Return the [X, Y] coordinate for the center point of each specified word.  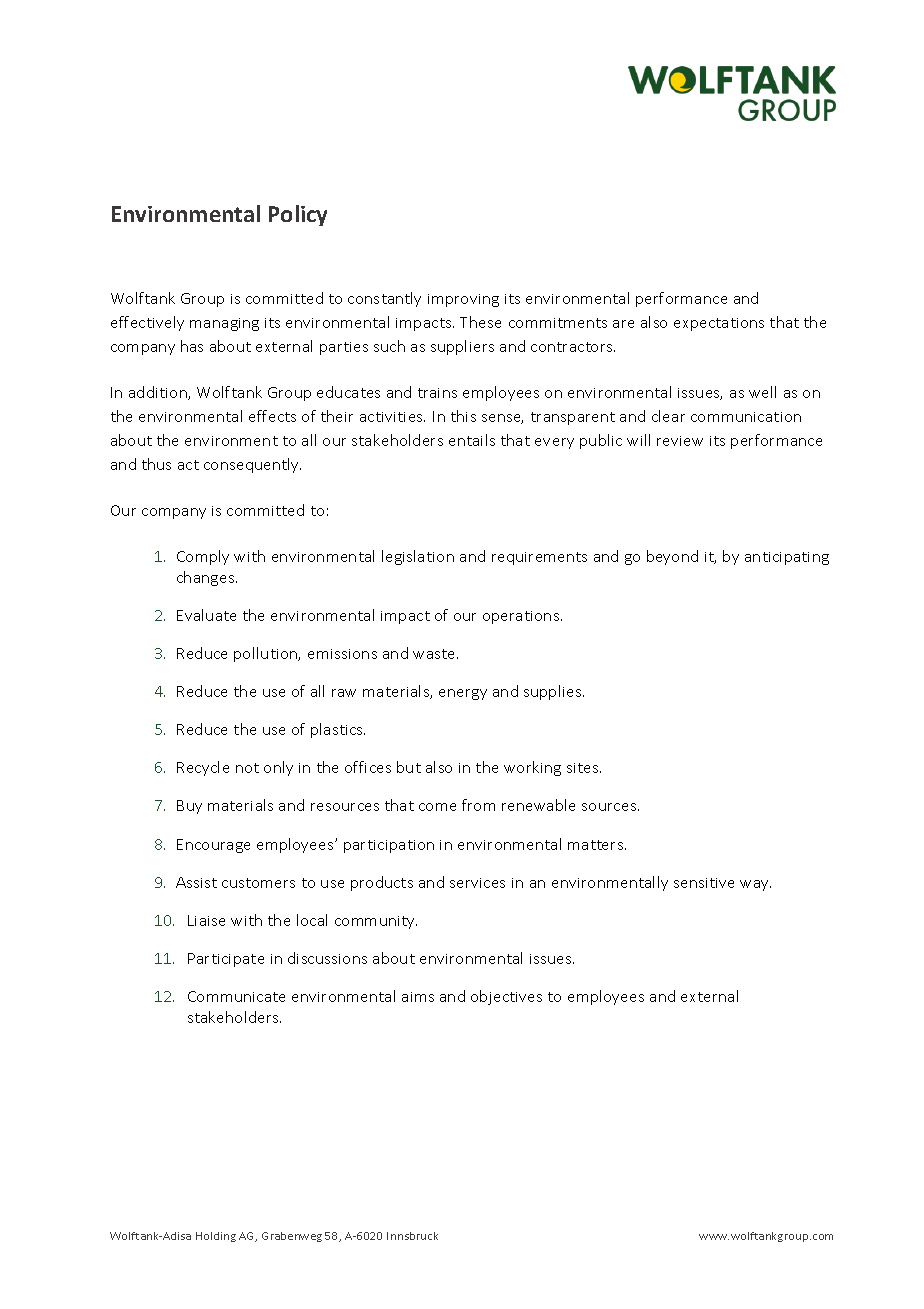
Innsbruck [412, 1236]
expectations [719, 324]
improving [463, 300]
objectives [506, 997]
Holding [216, 1237]
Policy [298, 215]
